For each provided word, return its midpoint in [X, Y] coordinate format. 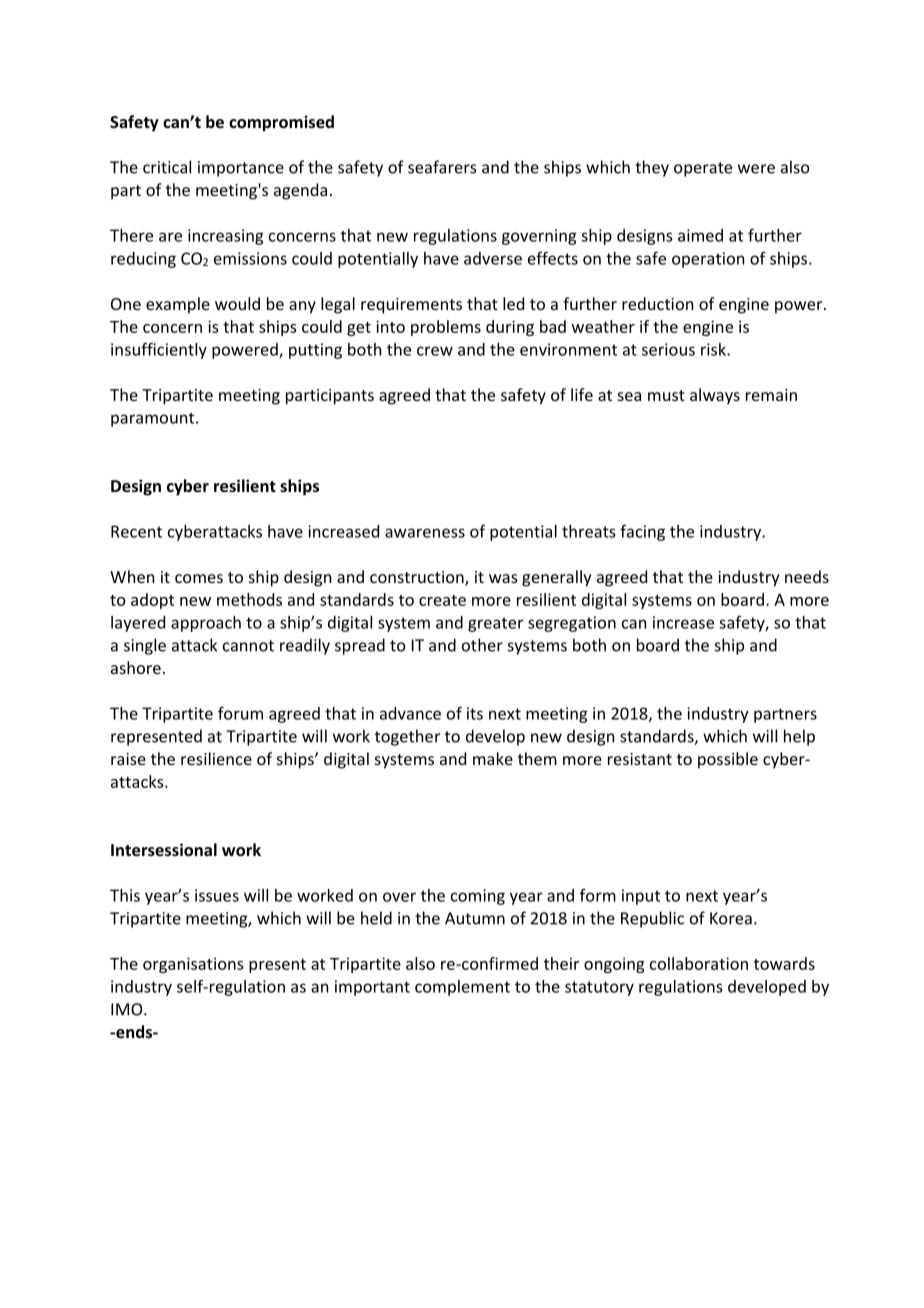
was [503, 578]
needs [807, 576]
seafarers [442, 167]
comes [199, 578]
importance [241, 169]
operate [703, 169]
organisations [193, 965]
